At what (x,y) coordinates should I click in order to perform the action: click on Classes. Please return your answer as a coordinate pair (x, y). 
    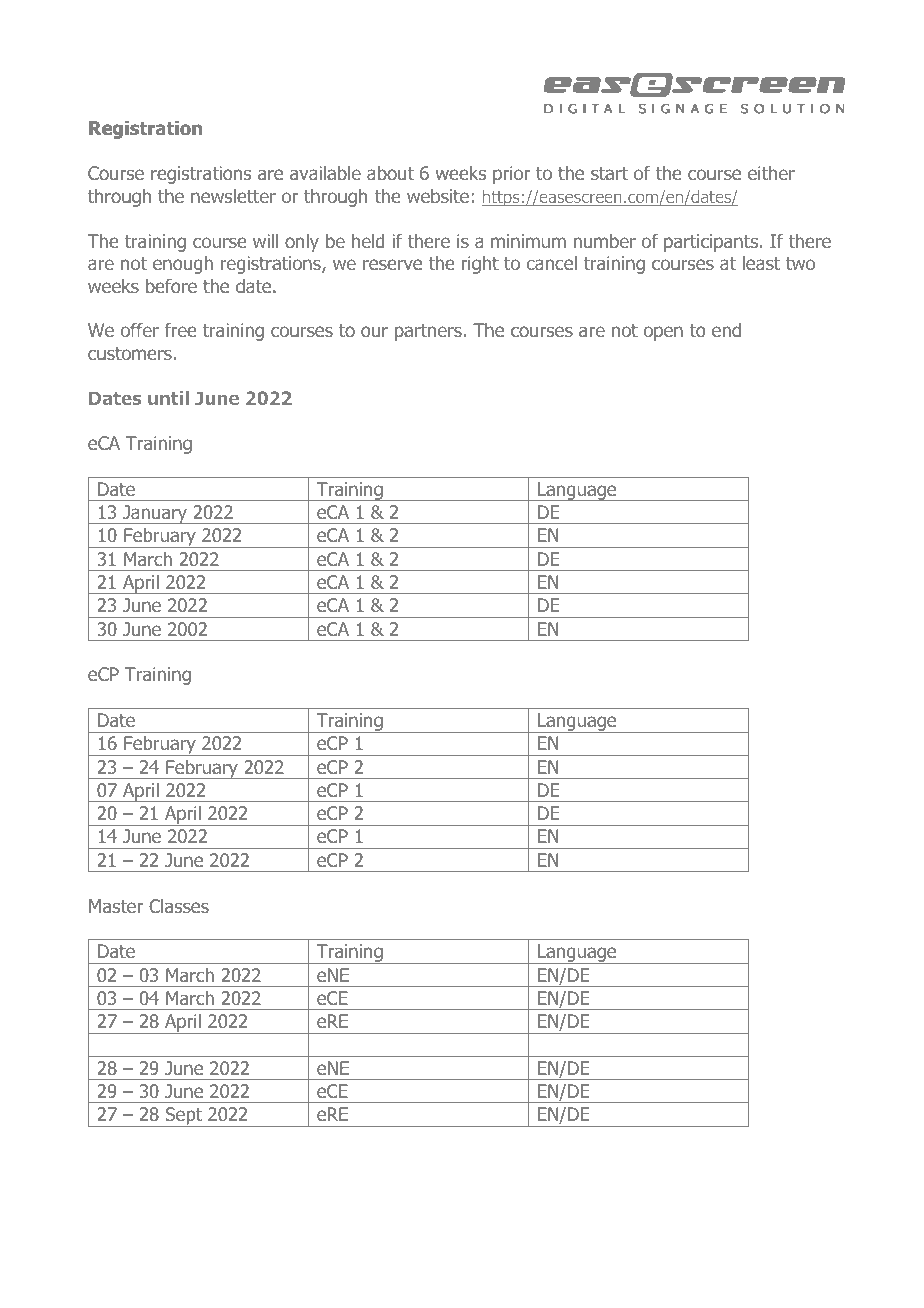
    Looking at the image, I should click on (179, 906).
